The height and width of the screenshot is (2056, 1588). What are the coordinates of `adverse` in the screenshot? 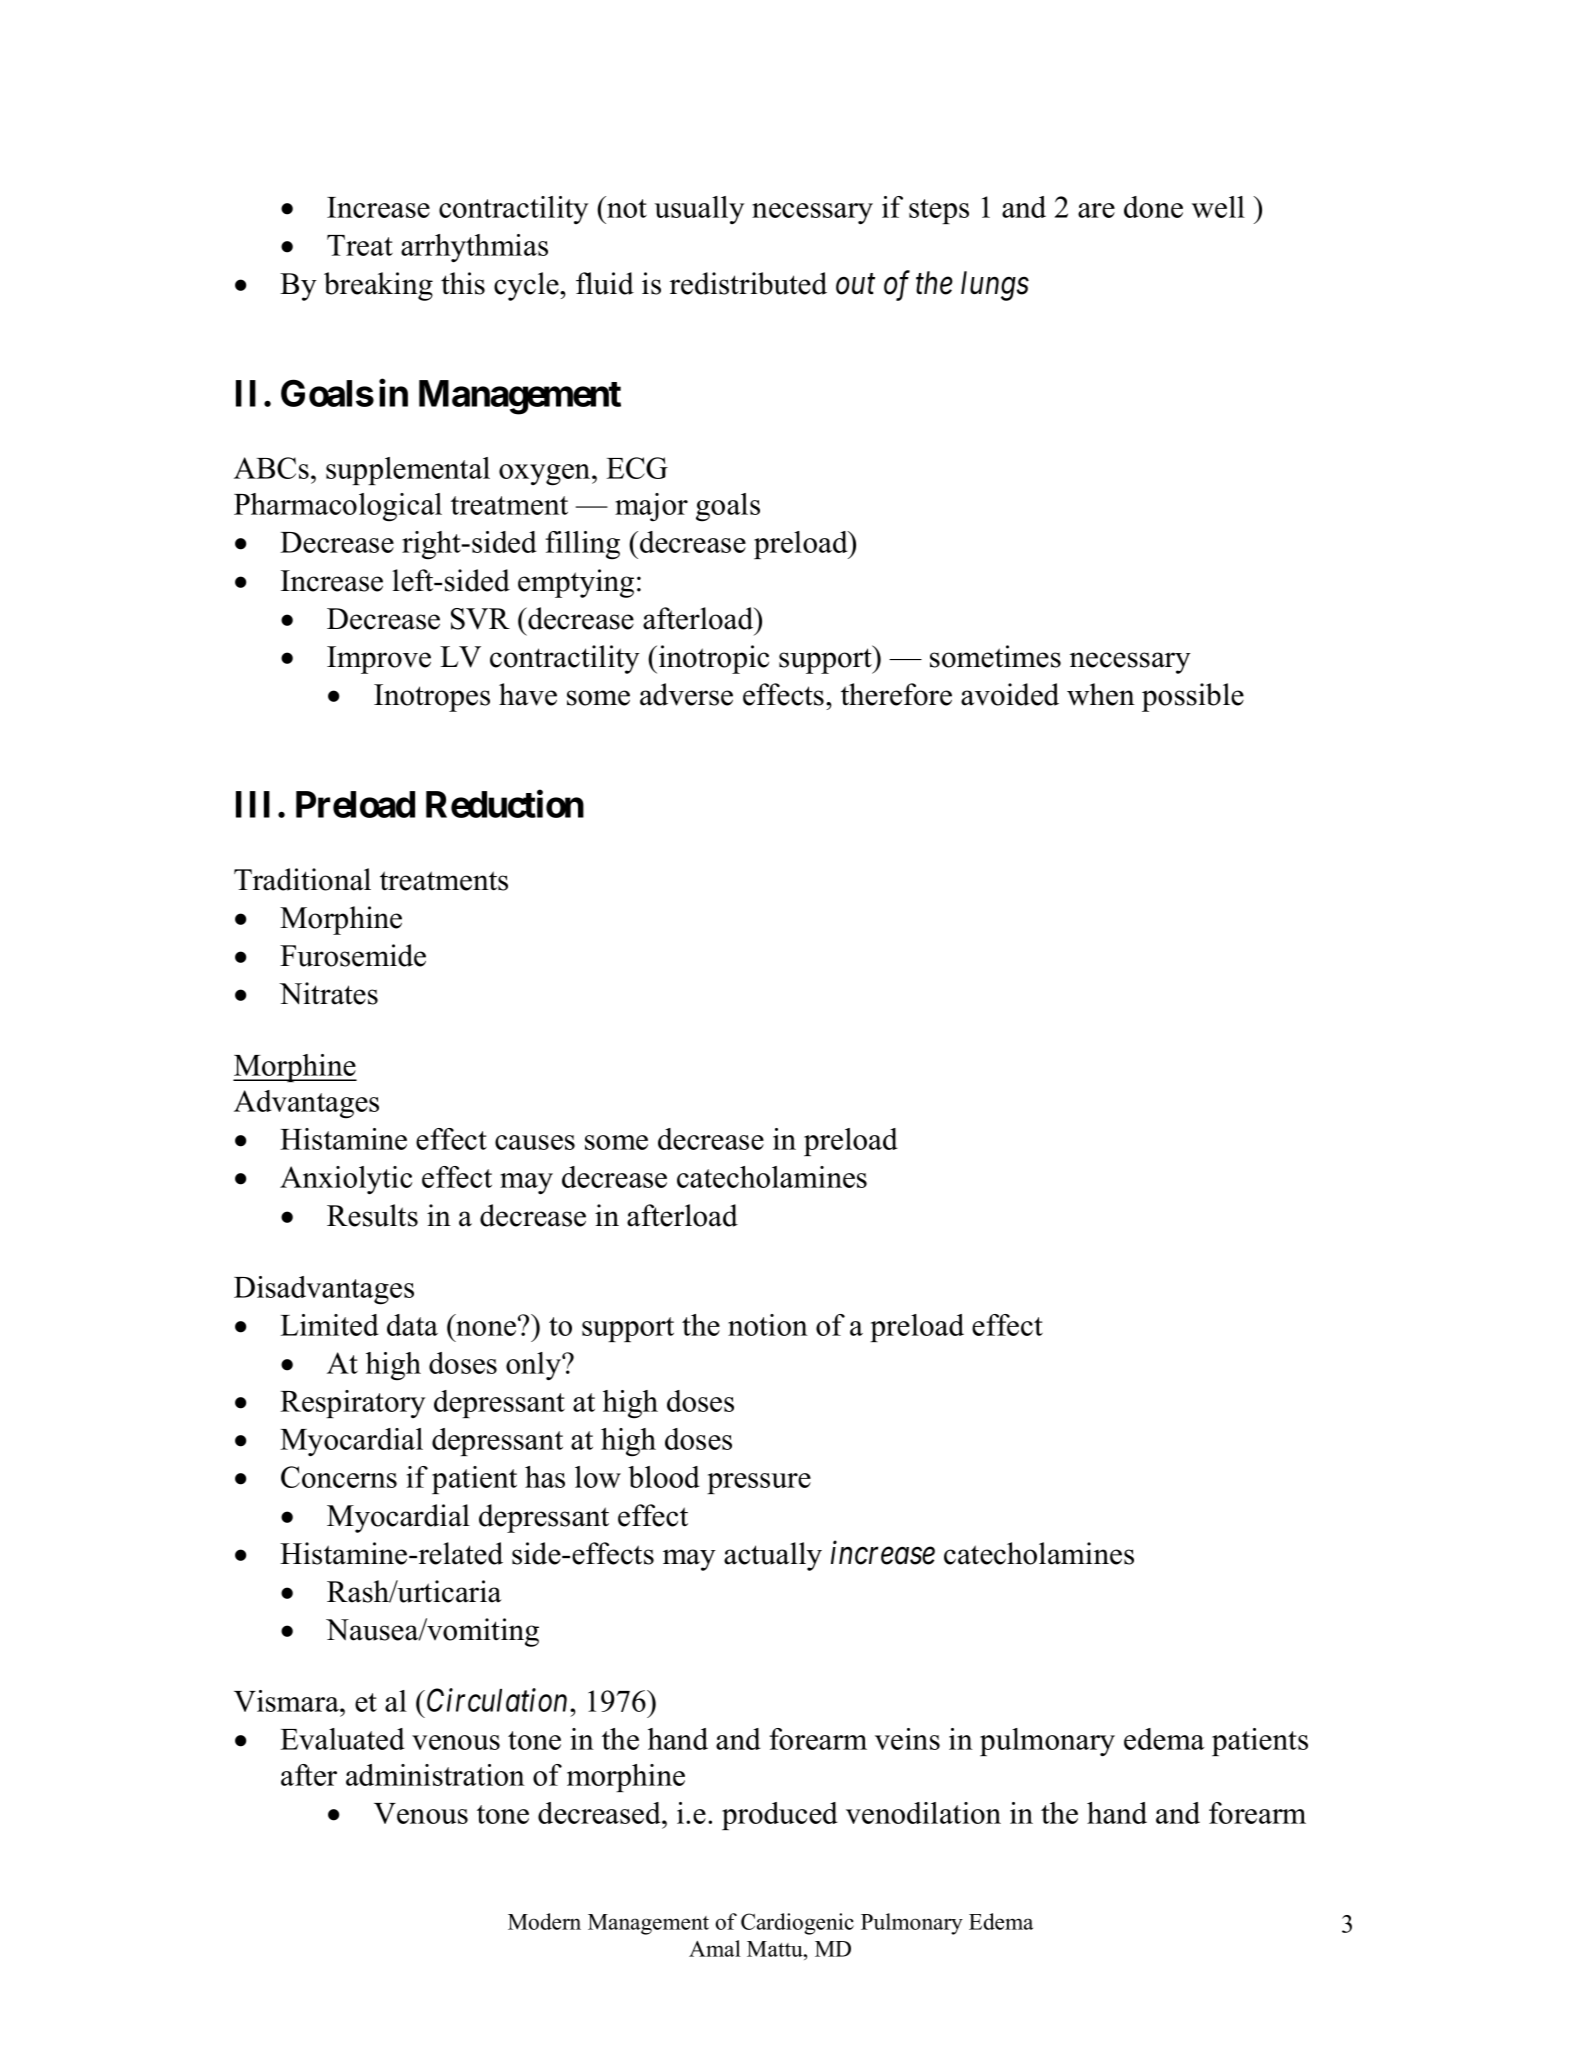 It's located at (686, 694).
